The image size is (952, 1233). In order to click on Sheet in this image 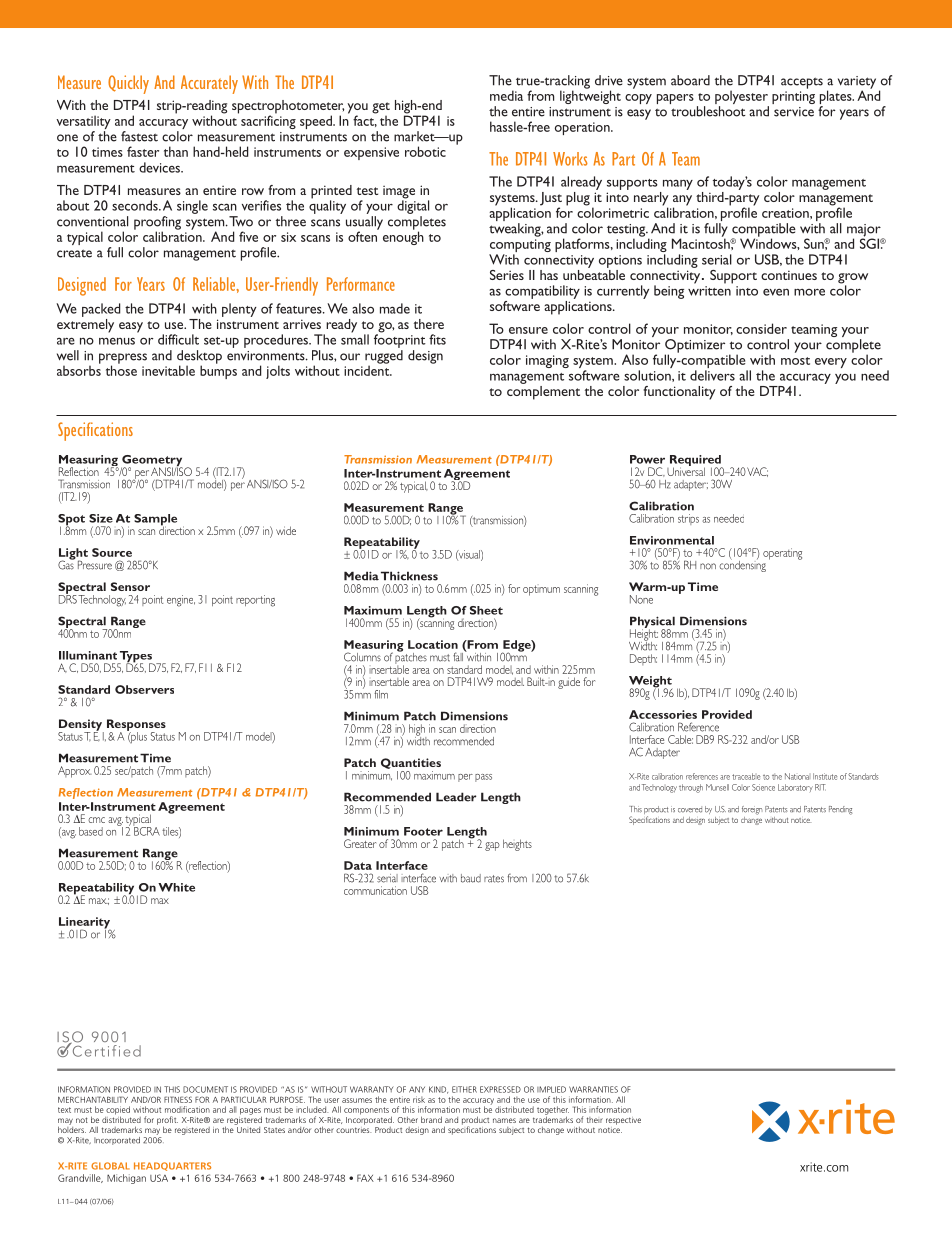, I will do `click(486, 610)`.
